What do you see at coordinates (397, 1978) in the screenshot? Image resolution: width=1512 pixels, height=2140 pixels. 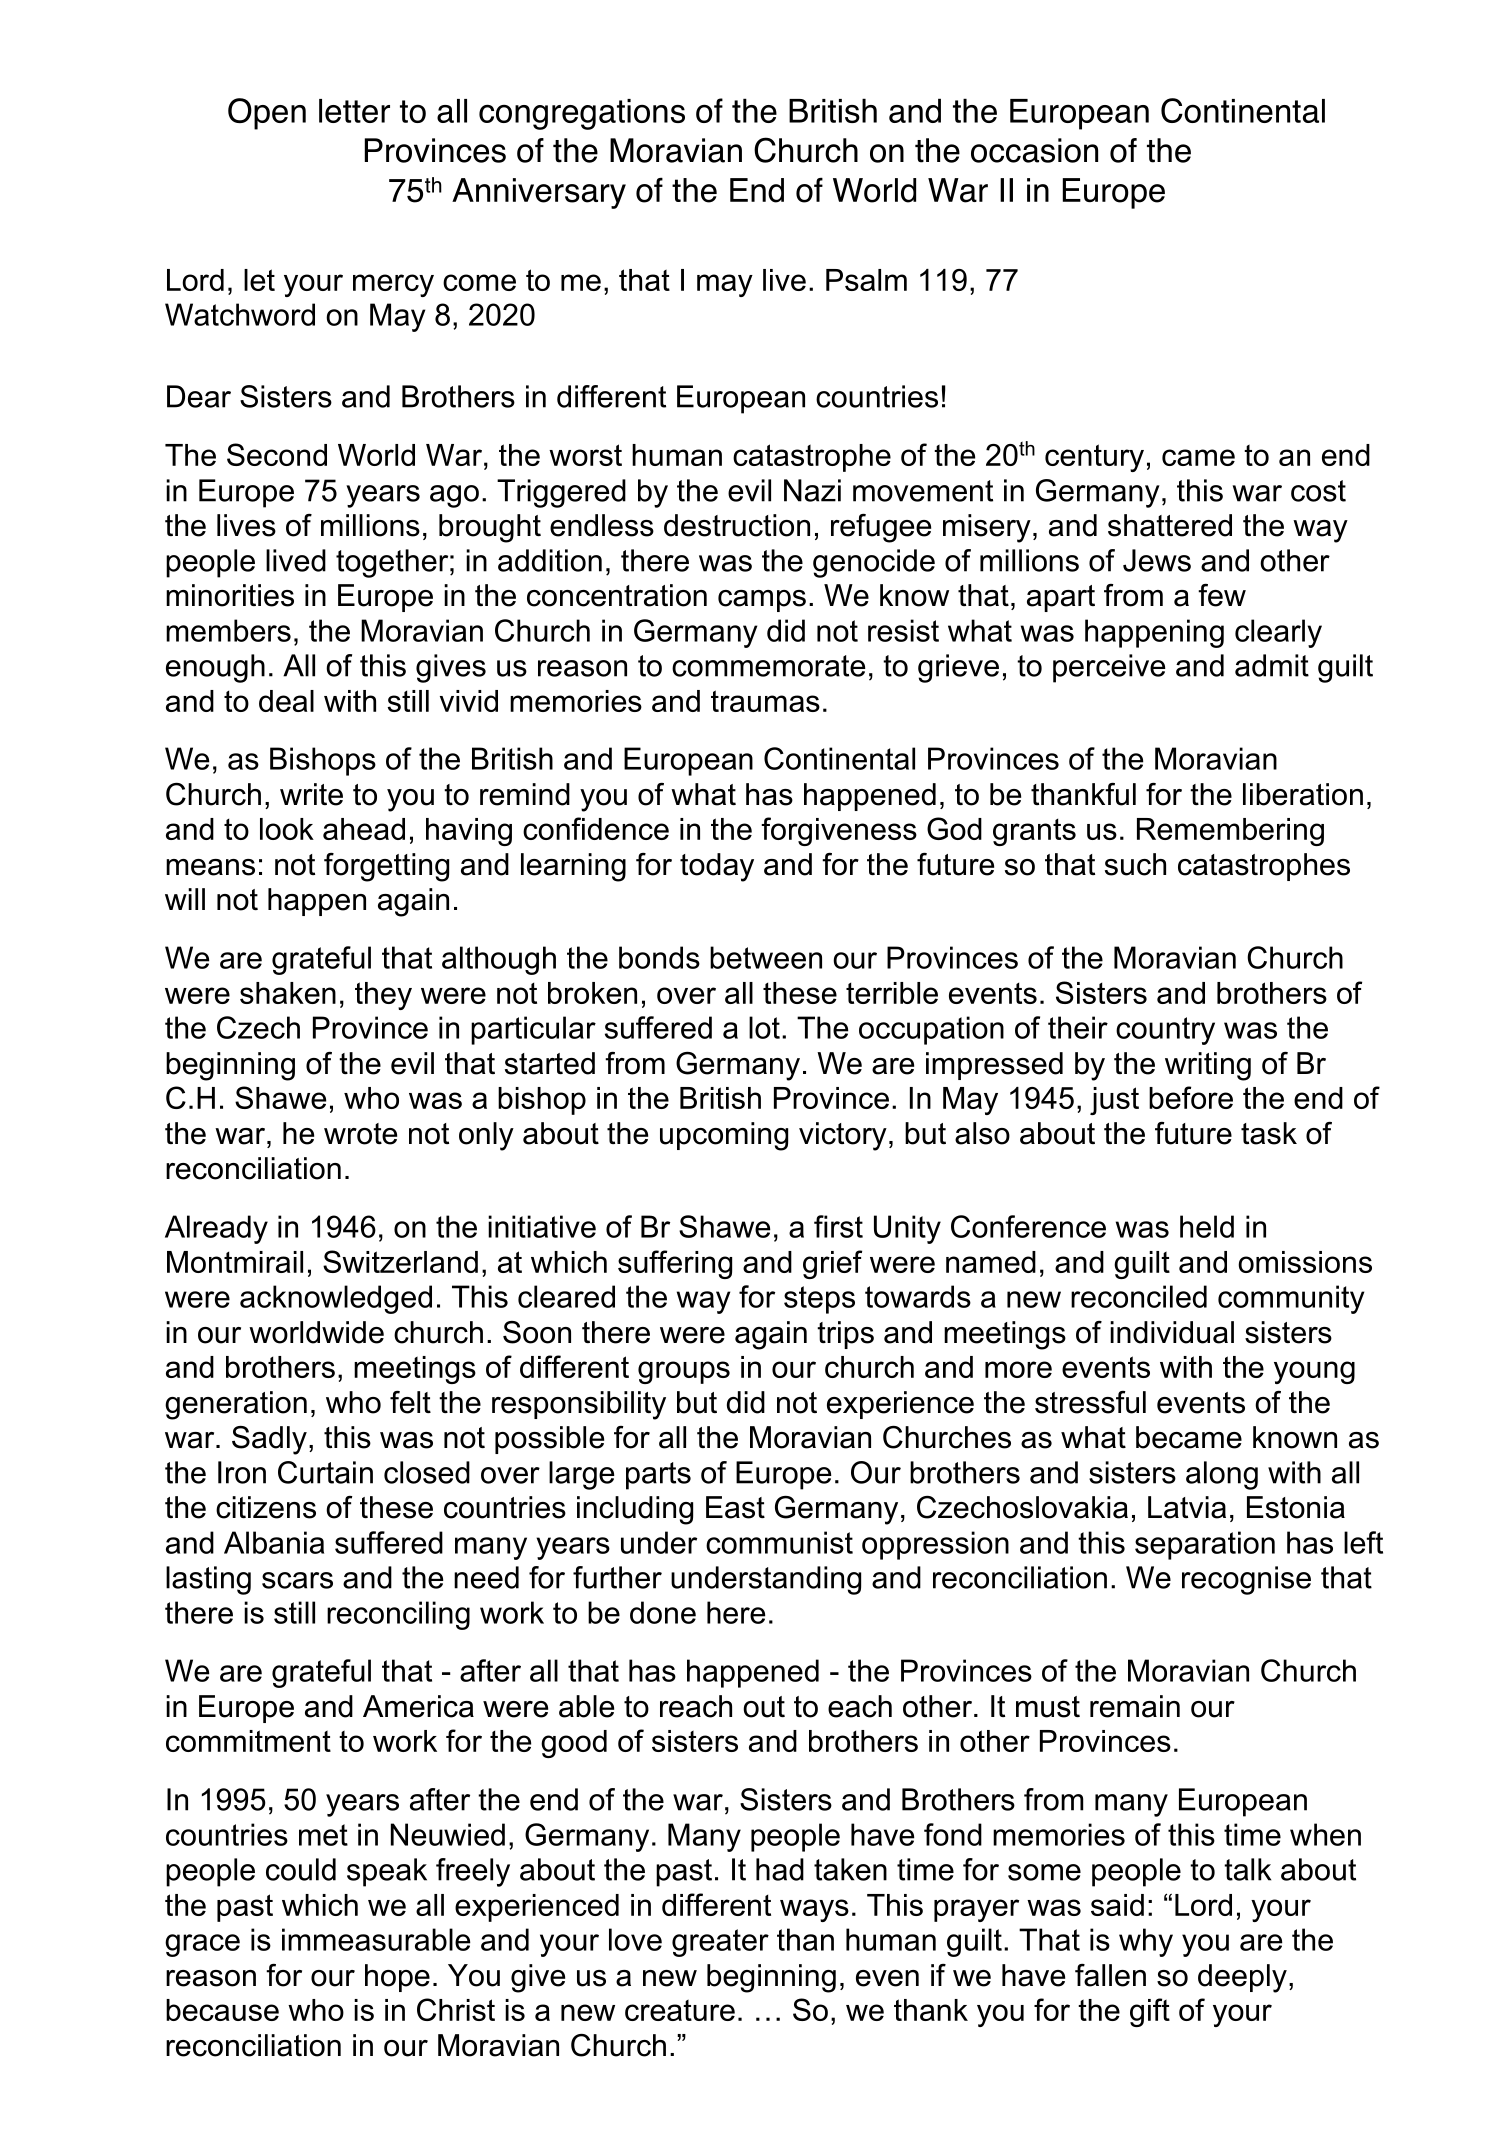 I see `hope` at bounding box center [397, 1978].
